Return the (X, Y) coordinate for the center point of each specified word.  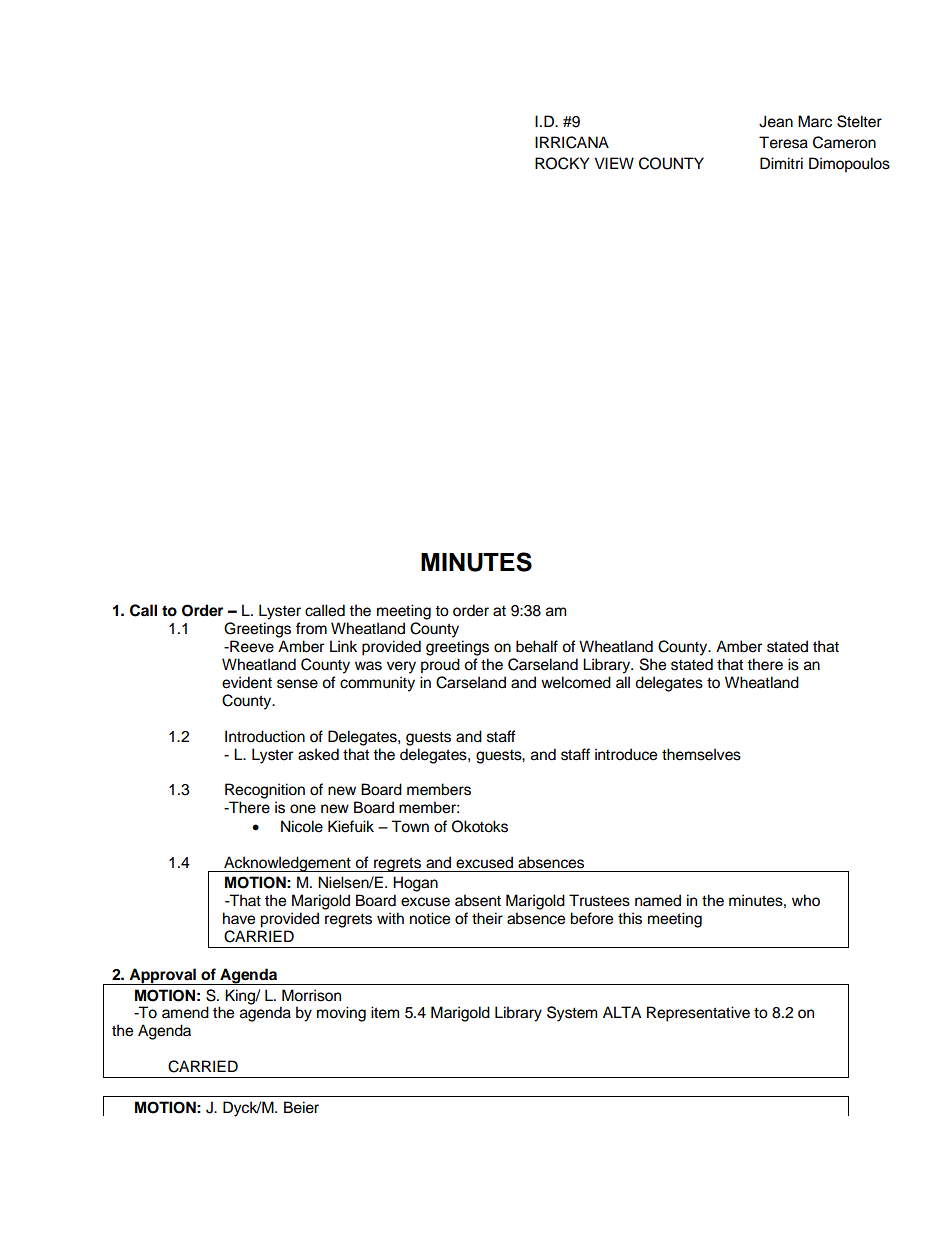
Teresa (783, 142)
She (653, 664)
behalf (537, 646)
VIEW (614, 163)
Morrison (311, 995)
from (311, 628)
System (572, 1014)
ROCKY (562, 163)
